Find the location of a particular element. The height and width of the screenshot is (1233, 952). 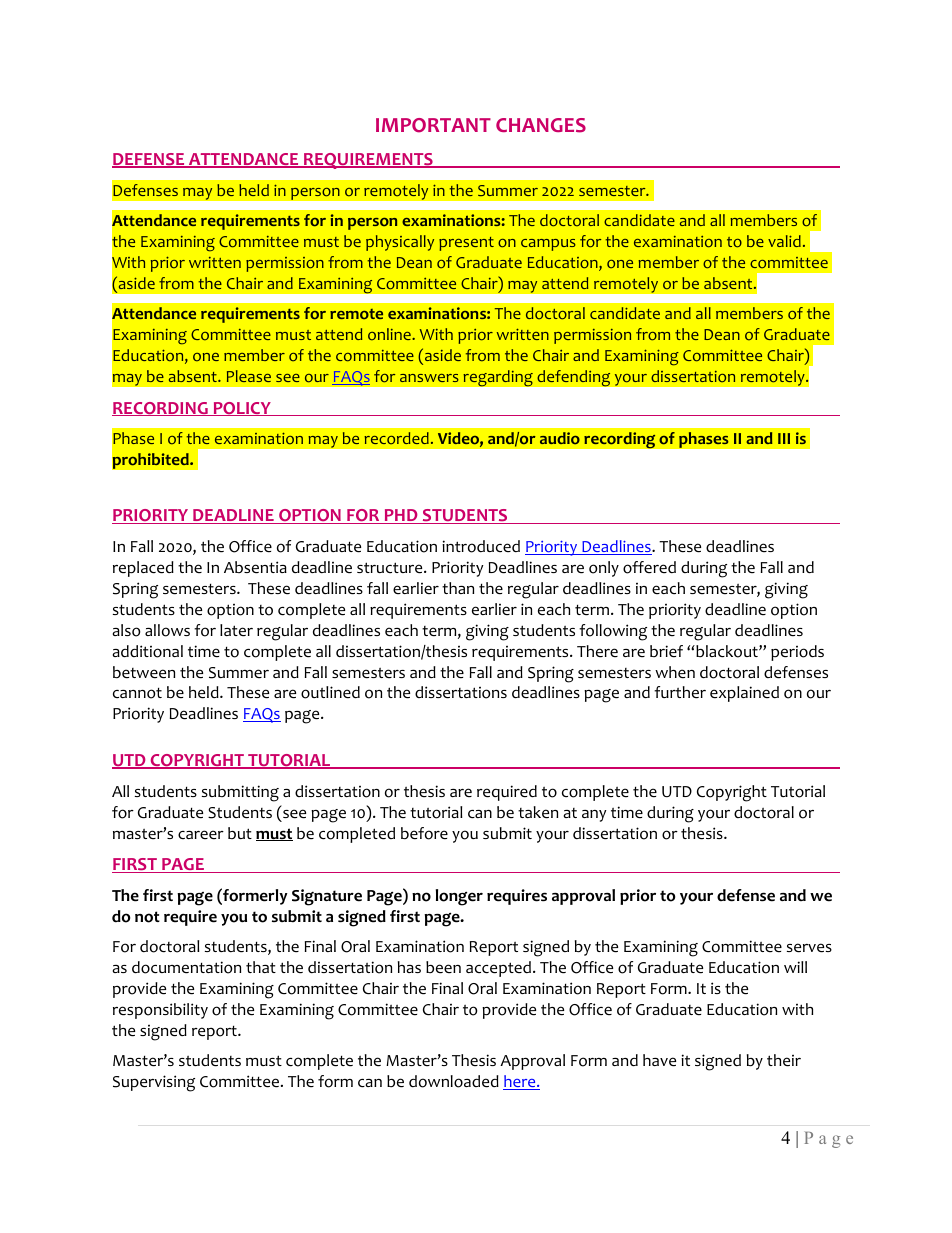

regarding is located at coordinates (498, 378).
